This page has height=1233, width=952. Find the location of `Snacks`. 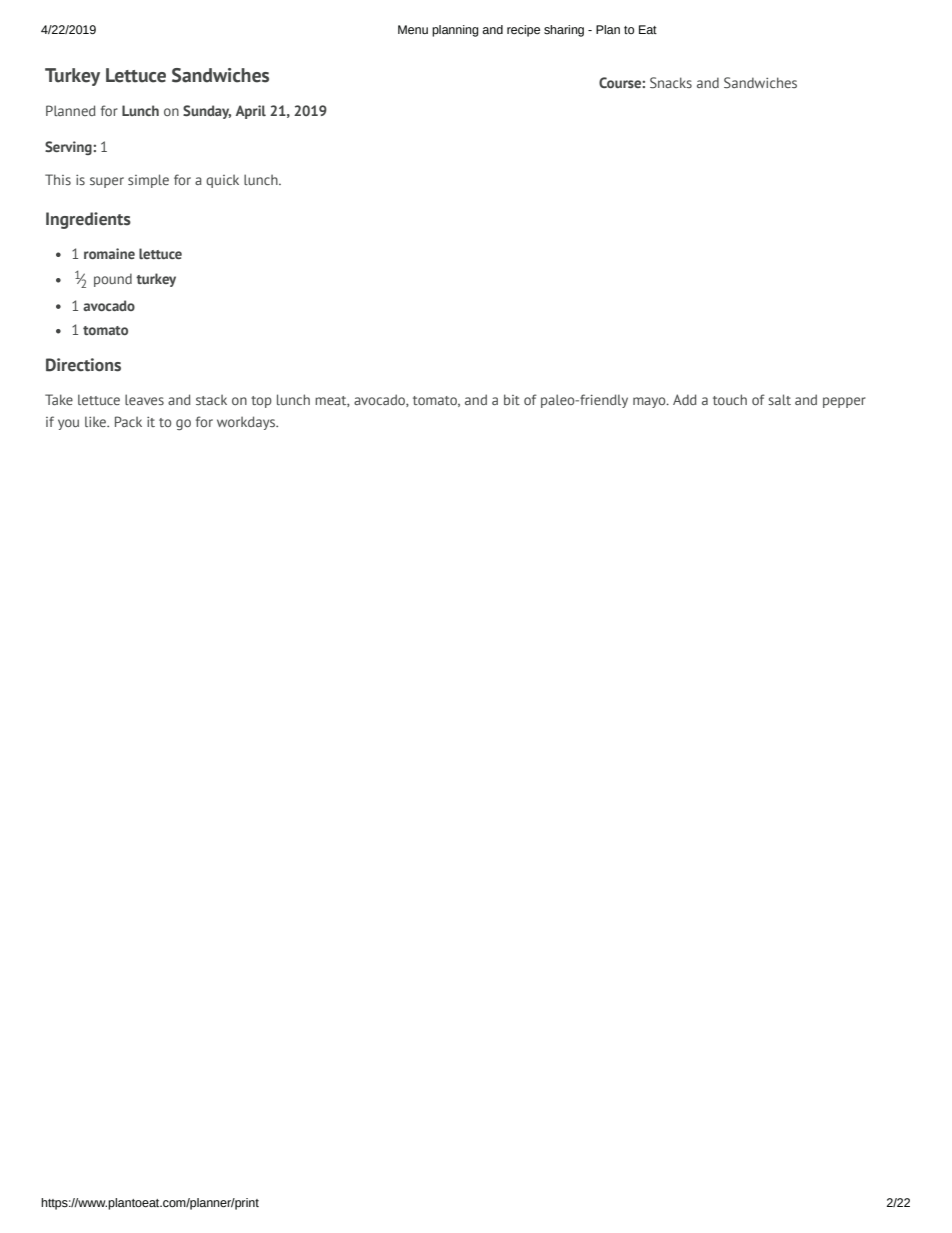

Snacks is located at coordinates (671, 82).
